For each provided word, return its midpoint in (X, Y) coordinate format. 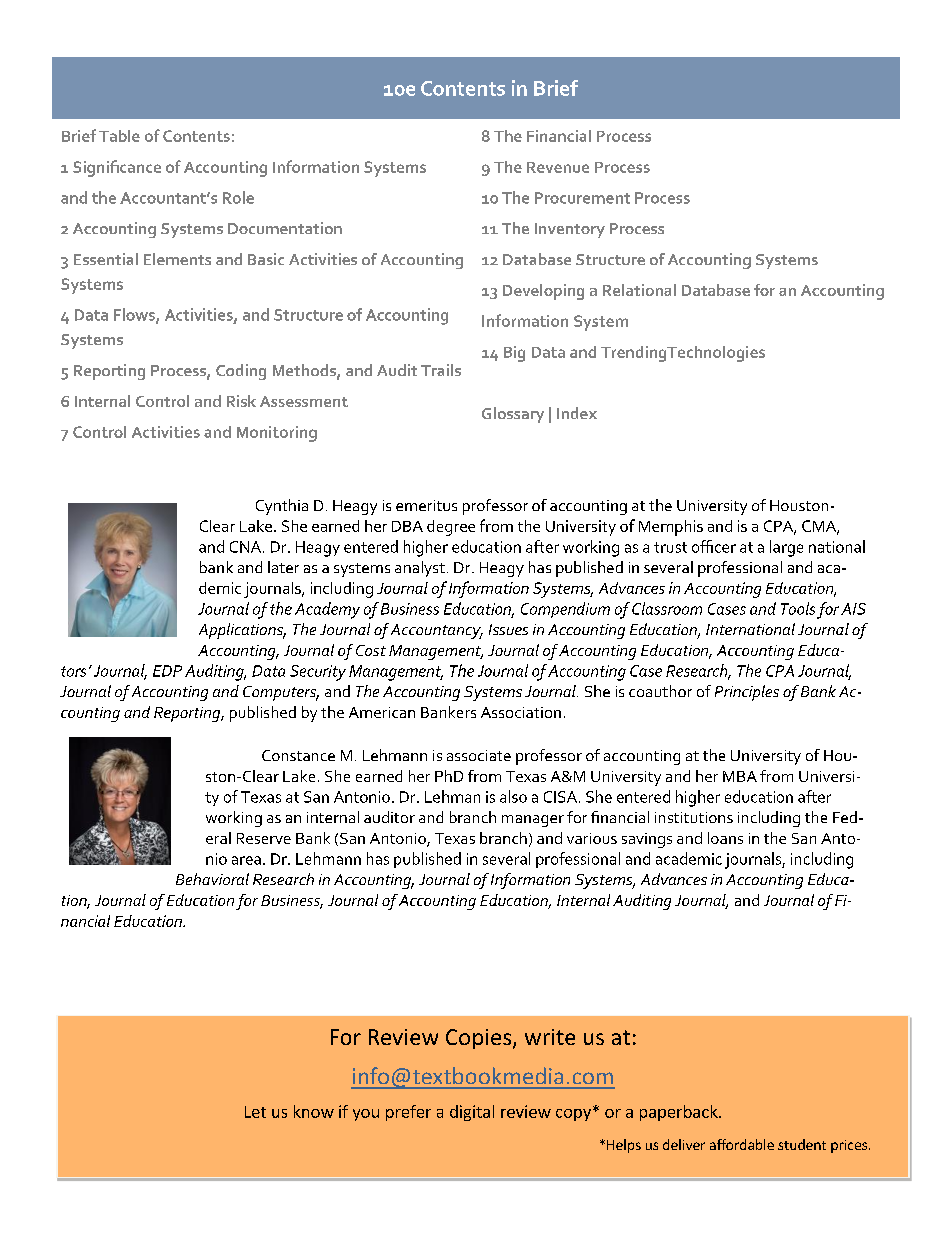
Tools (798, 608)
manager (533, 821)
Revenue (558, 167)
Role (238, 197)
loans (725, 838)
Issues (508, 629)
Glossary (513, 415)
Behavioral (212, 879)
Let (255, 1112)
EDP (167, 671)
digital (472, 1113)
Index (577, 413)
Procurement (582, 198)
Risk (241, 401)
